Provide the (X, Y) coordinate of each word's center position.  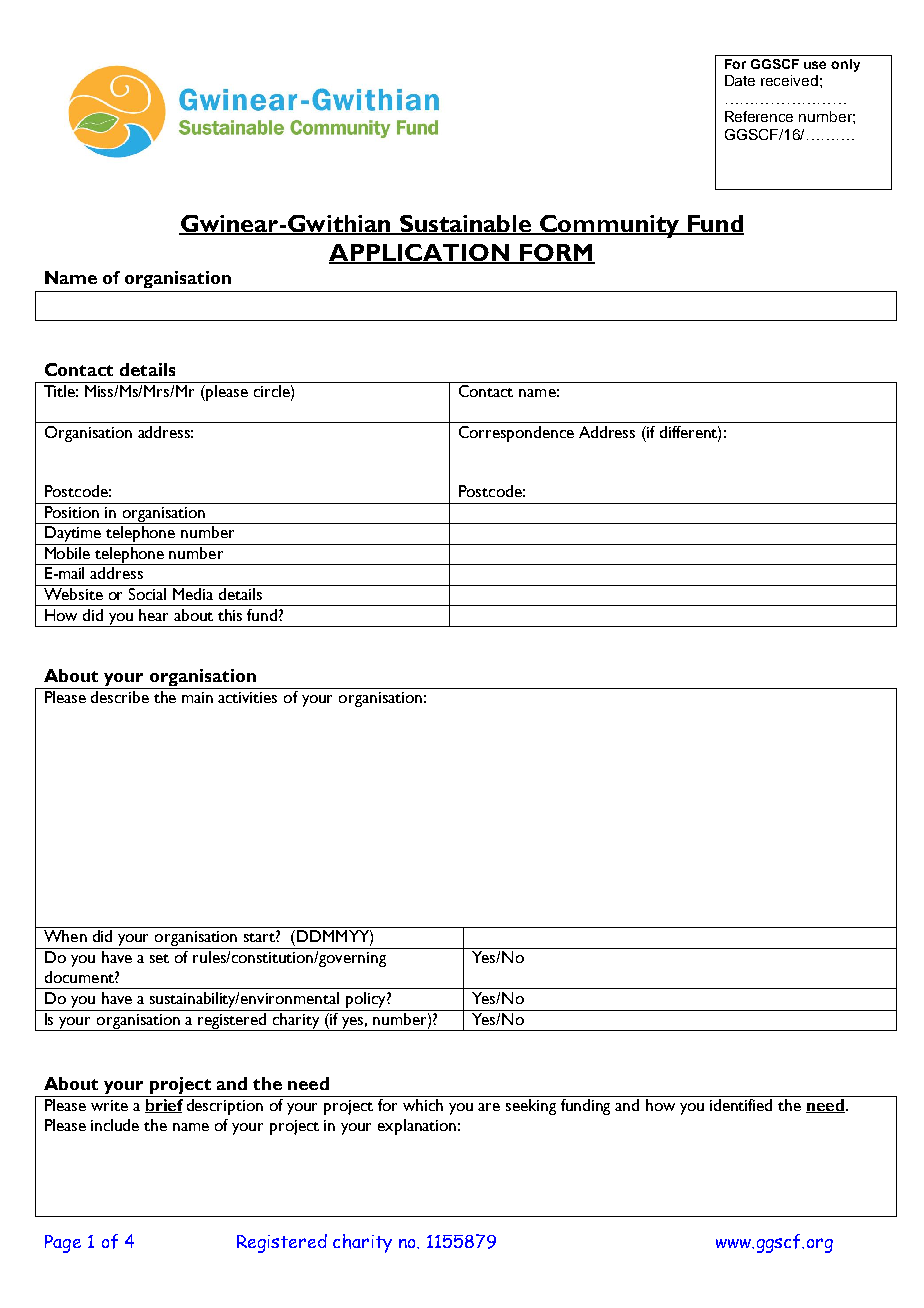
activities (247, 697)
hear (153, 615)
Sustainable (465, 225)
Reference (759, 116)
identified (741, 1105)
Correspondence (516, 434)
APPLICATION (421, 253)
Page (63, 1244)
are (489, 1107)
